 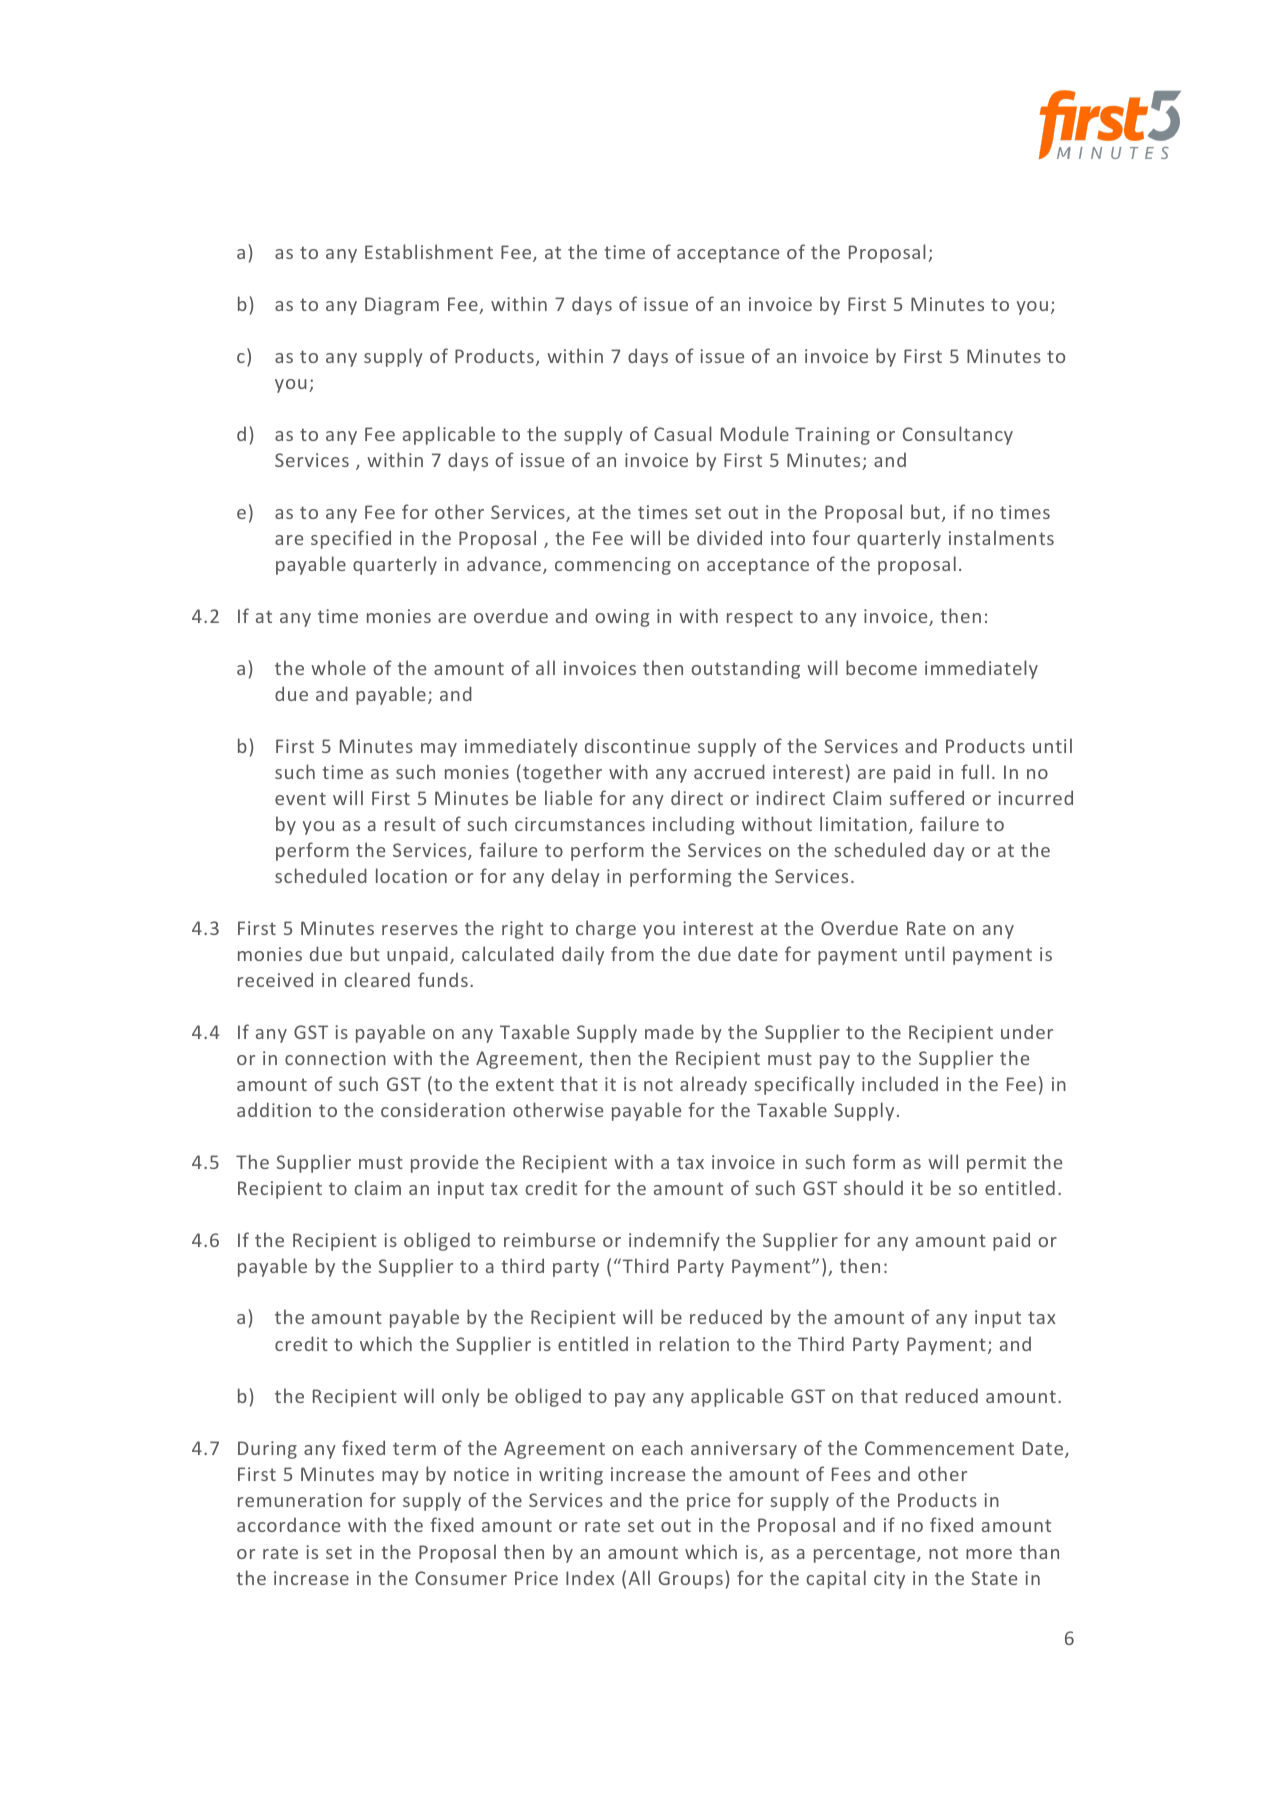 What do you see at coordinates (351, 539) in the screenshot?
I see `specified` at bounding box center [351, 539].
